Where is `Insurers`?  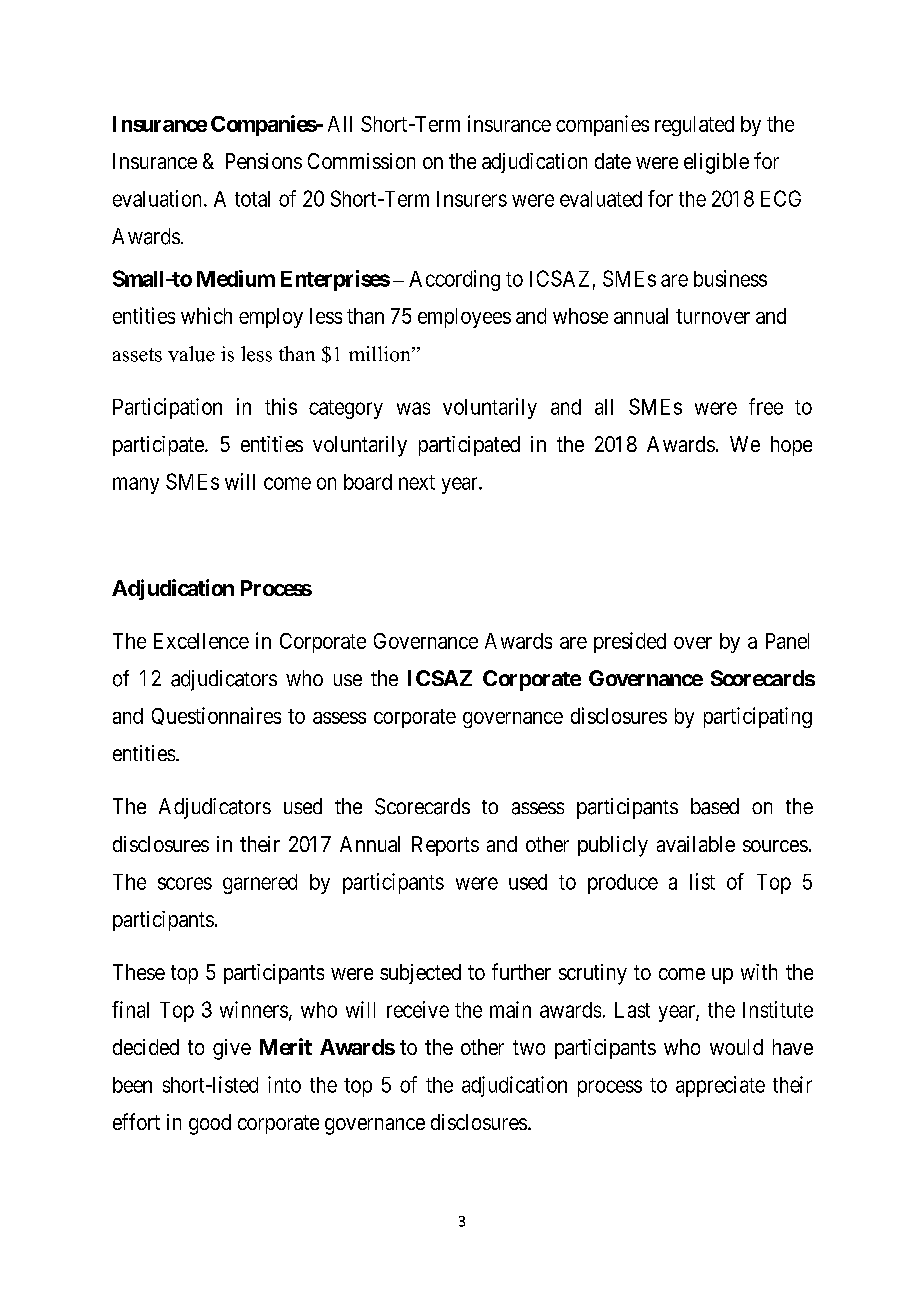
Insurers is located at coordinates (472, 199).
